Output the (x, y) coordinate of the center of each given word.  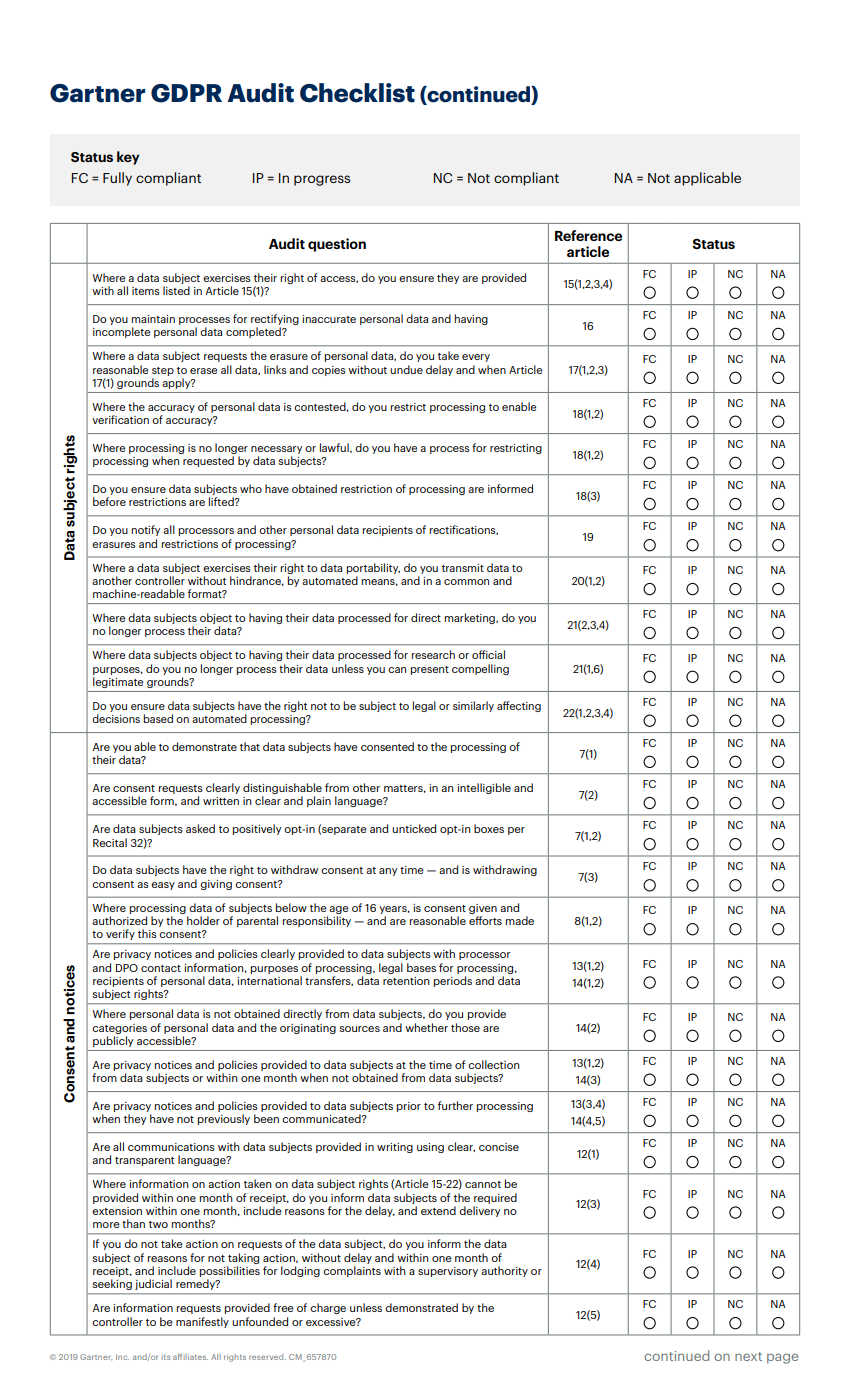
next (748, 1356)
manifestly (202, 1322)
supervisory (448, 1272)
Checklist (357, 93)
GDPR (186, 93)
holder (203, 920)
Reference (588, 235)
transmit (463, 568)
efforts (485, 920)
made (520, 920)
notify (145, 530)
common (466, 582)
